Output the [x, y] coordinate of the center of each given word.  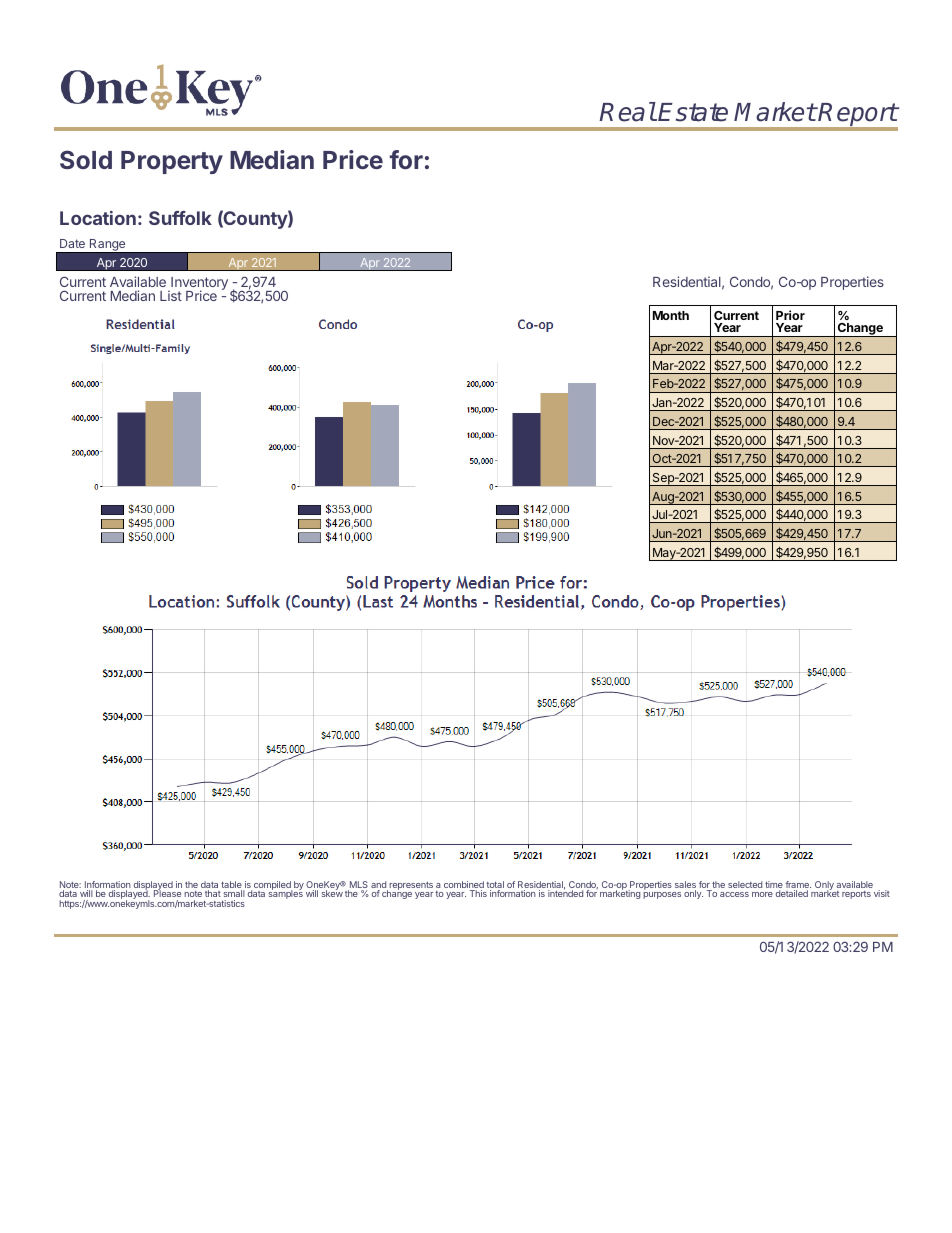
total [495, 886]
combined [464, 886]
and [379, 886]
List [171, 295]
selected [745, 884]
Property [172, 162]
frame [798, 886]
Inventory [198, 285]
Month [671, 315]
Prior [790, 315]
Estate [693, 112]
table [232, 886]
